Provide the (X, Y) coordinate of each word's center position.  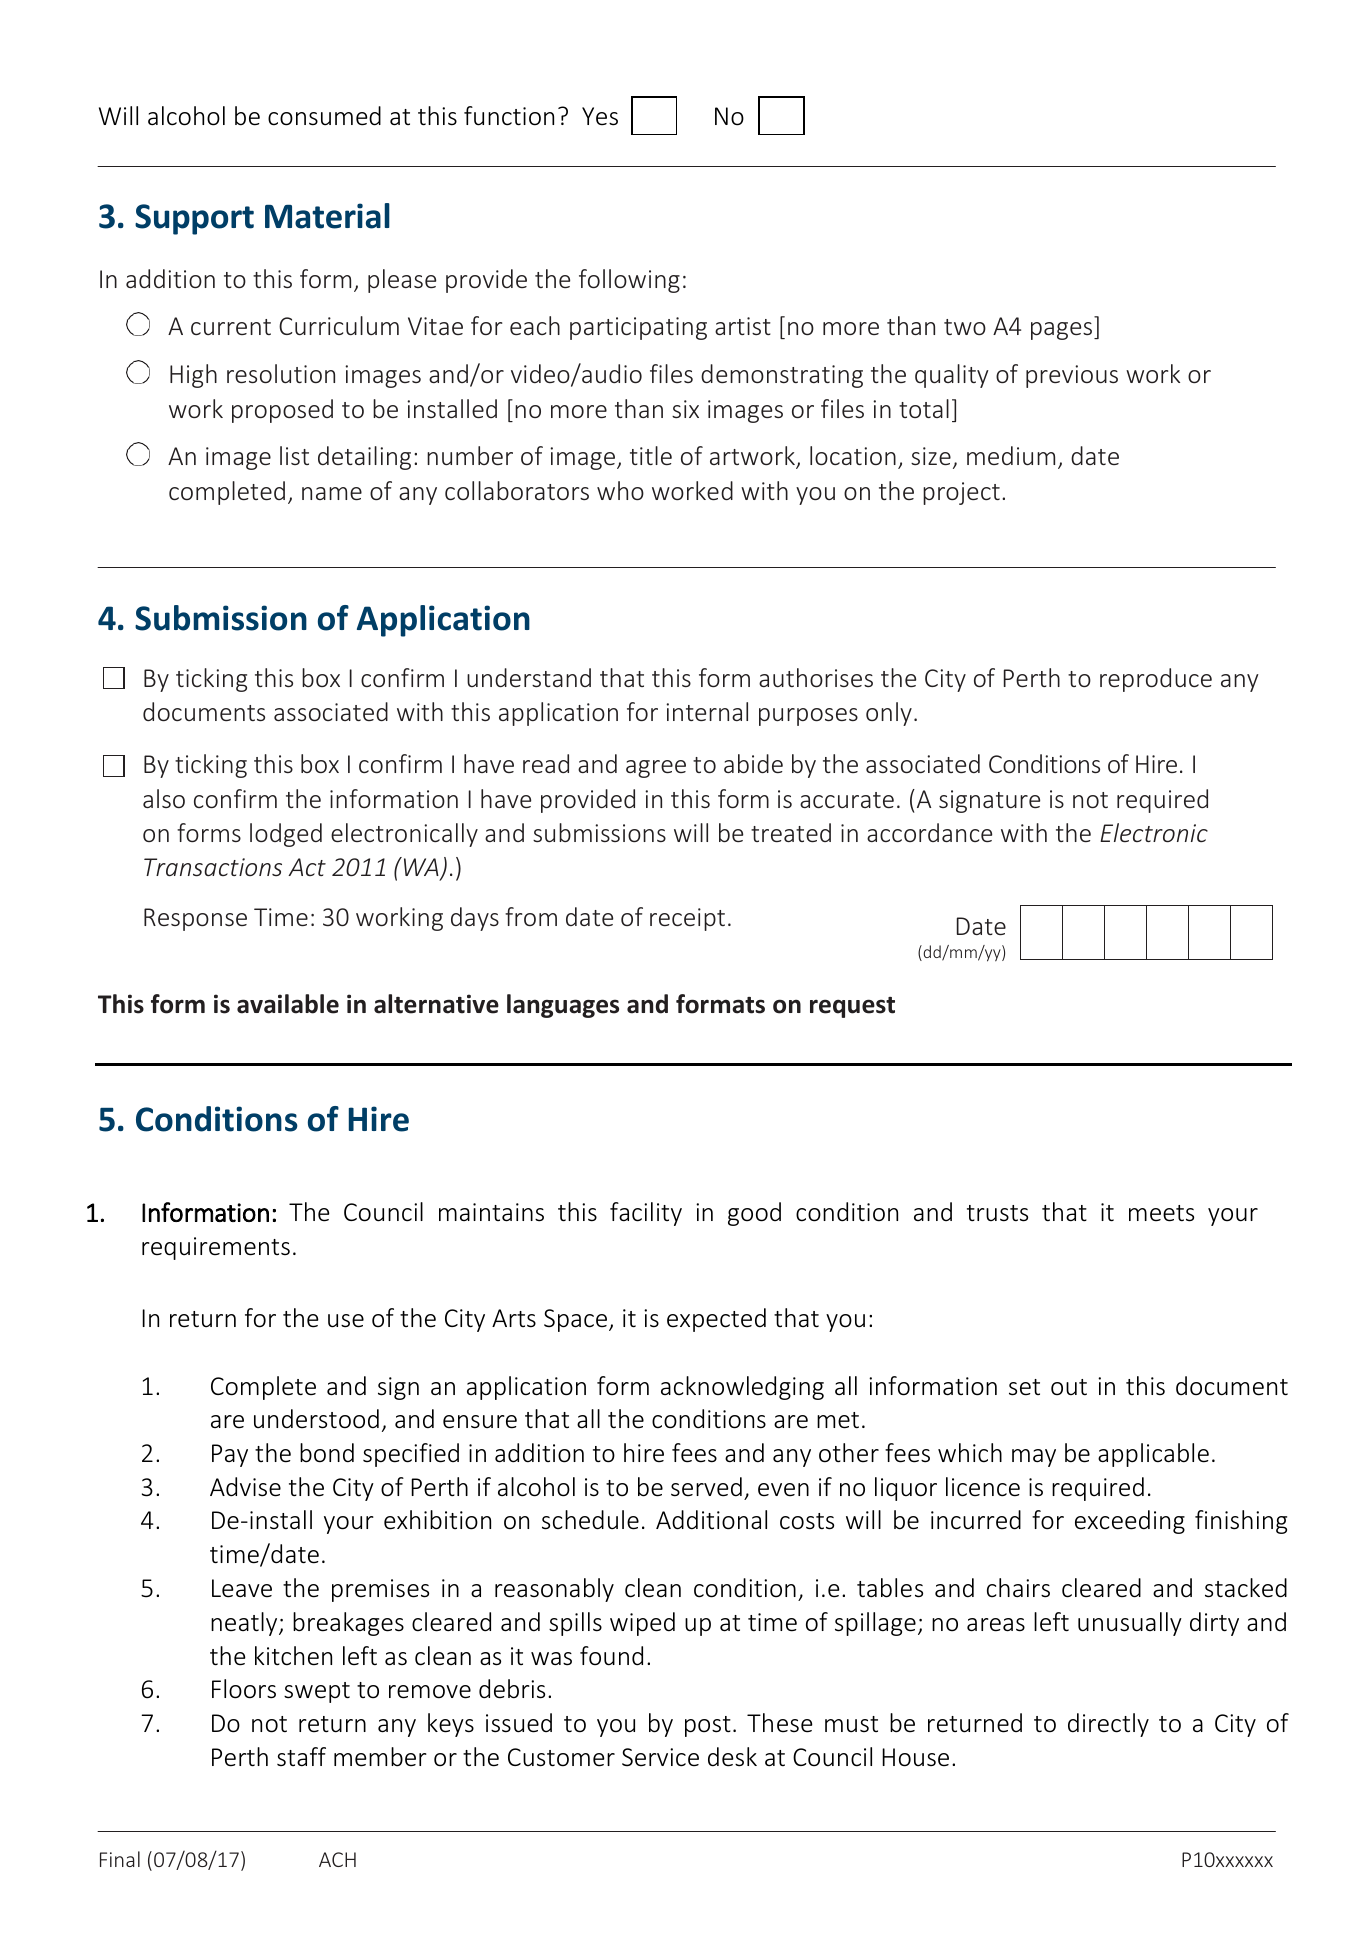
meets (1161, 1213)
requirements (216, 1248)
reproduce (1156, 680)
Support (194, 219)
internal (707, 711)
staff (301, 1757)
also (164, 798)
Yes (600, 116)
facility (646, 1214)
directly (1108, 1725)
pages (1063, 331)
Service (660, 1757)
